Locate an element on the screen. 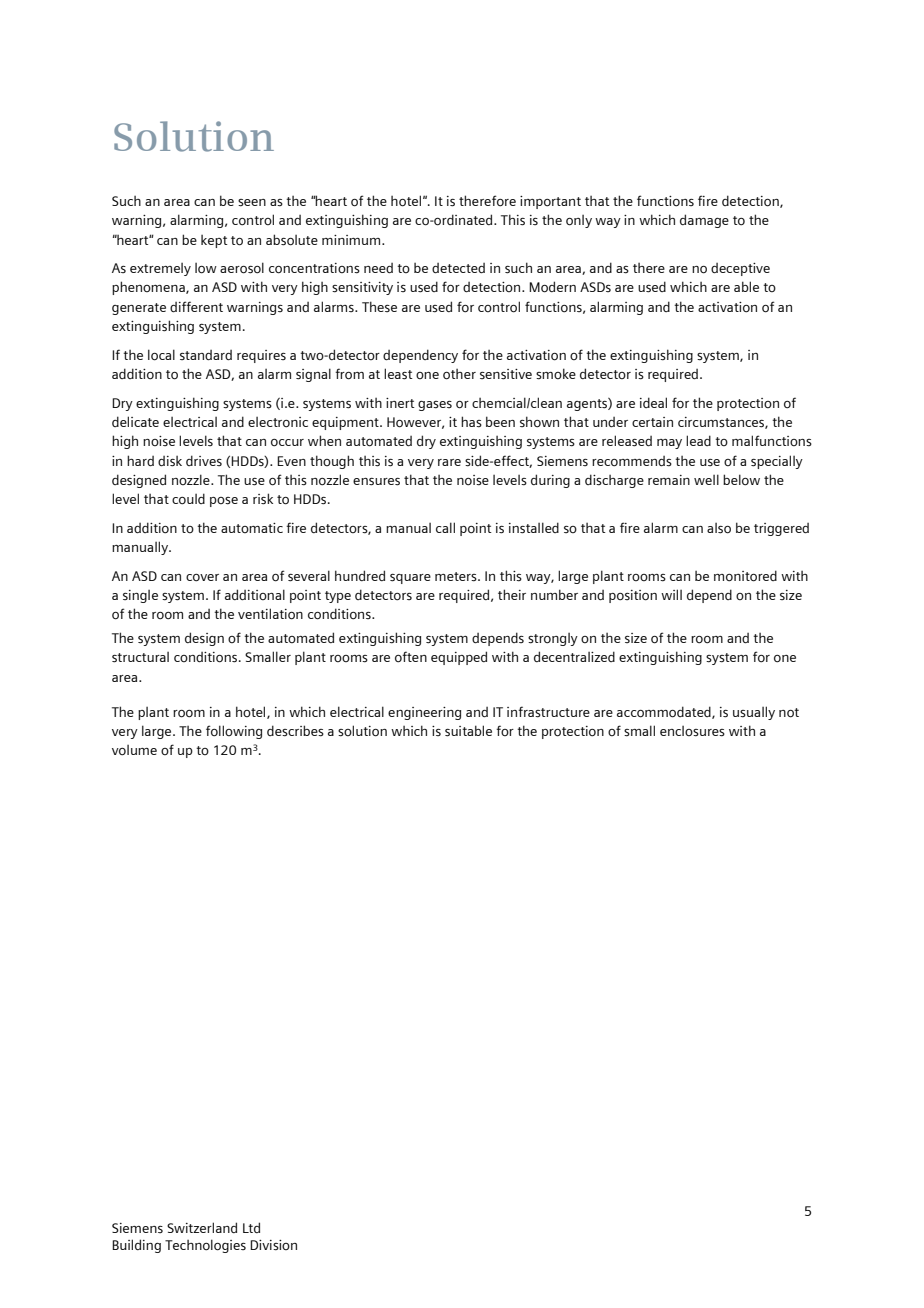 This screenshot has height=1308, width=924. following is located at coordinates (234, 732).
